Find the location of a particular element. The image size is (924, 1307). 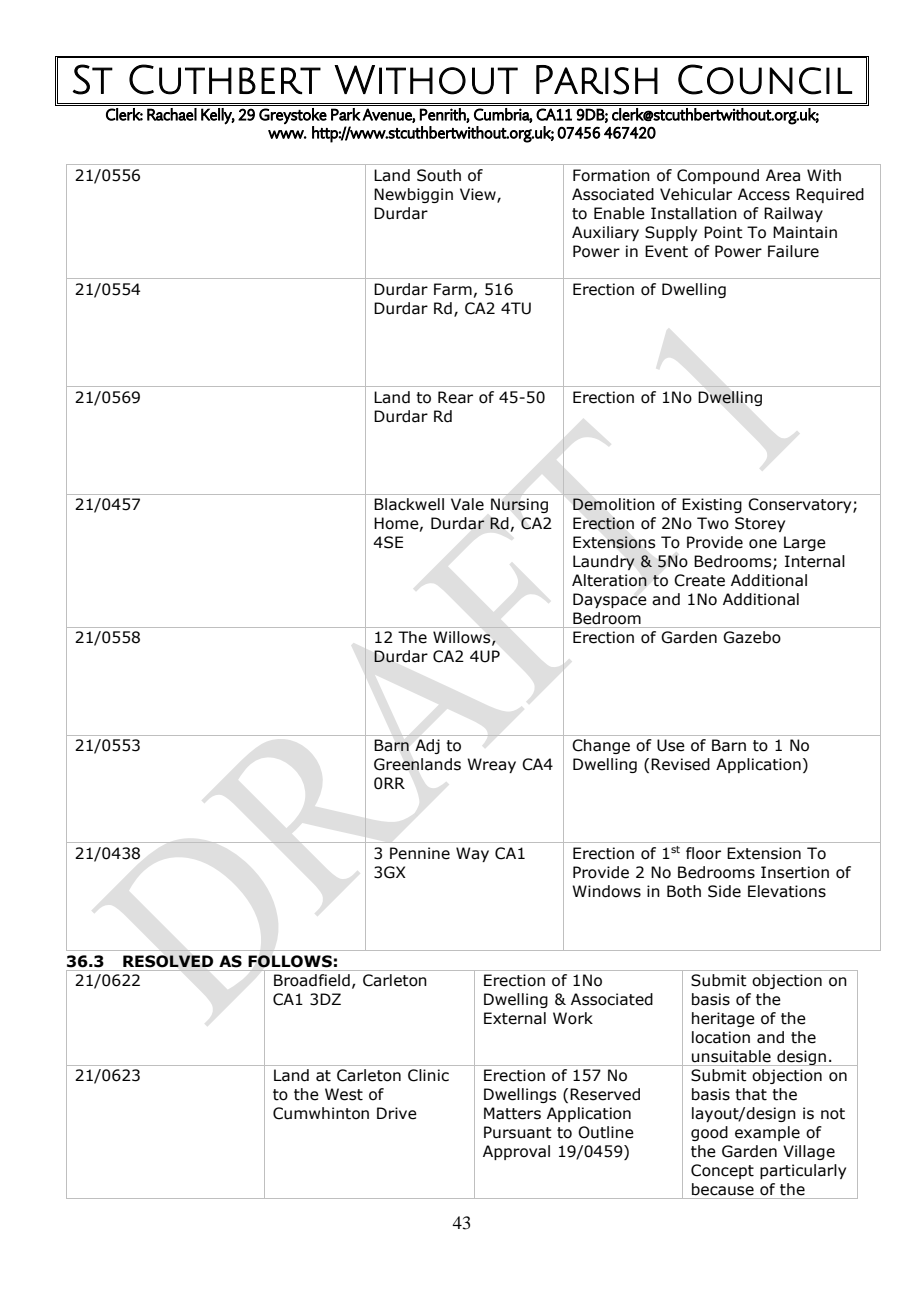

Farm is located at coordinates (453, 289).
